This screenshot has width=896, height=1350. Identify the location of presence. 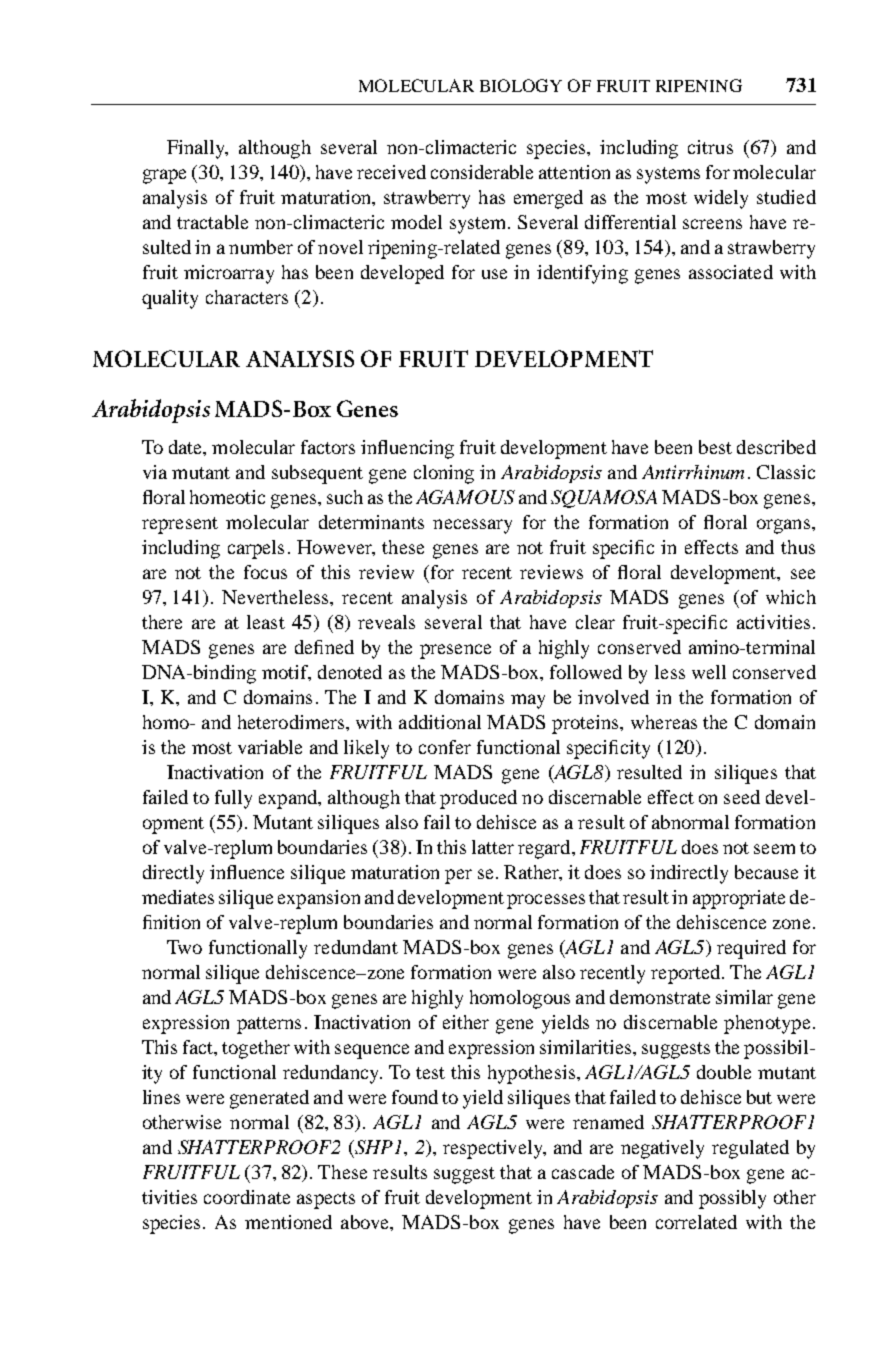
(455, 651).
